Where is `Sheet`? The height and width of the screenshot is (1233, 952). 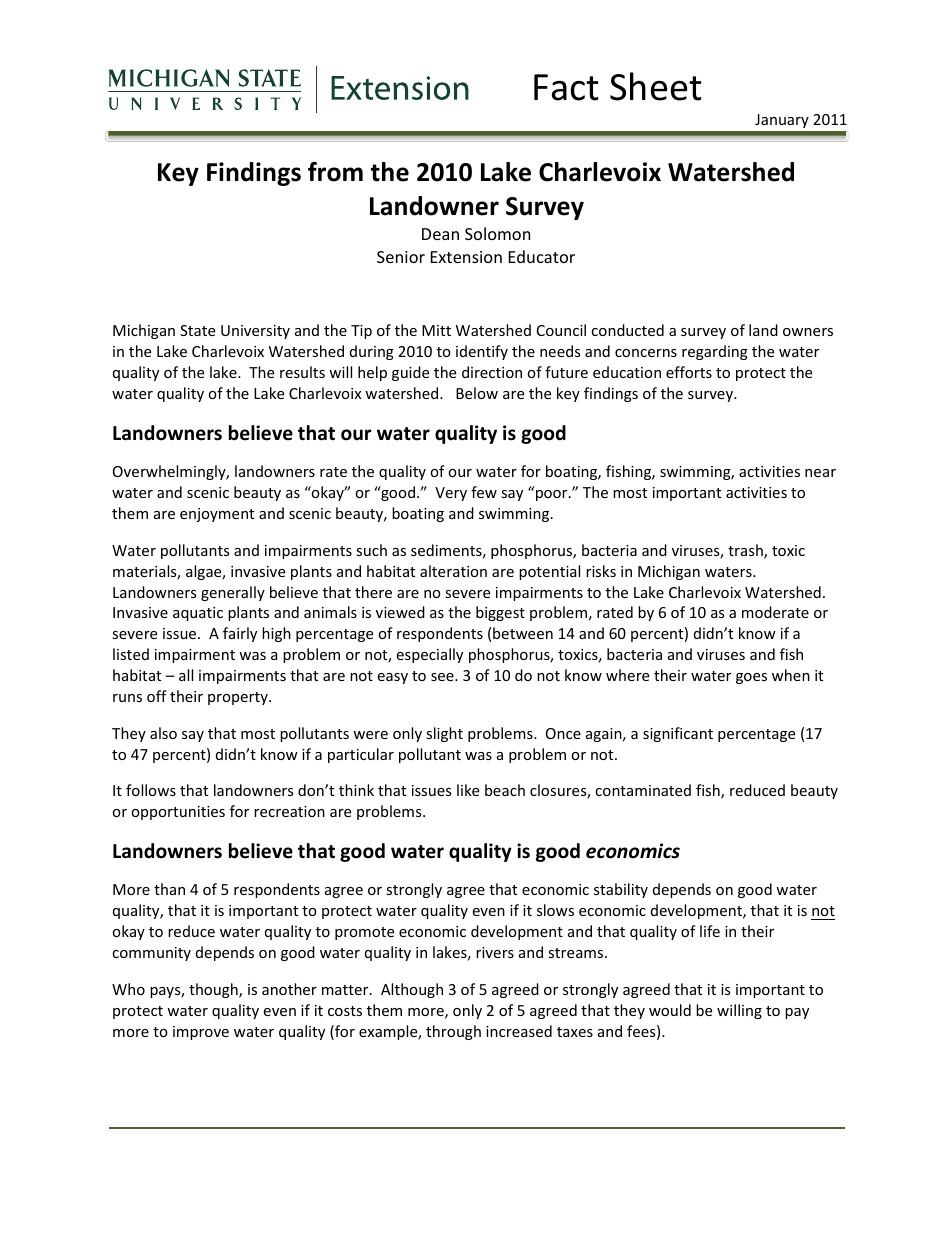
Sheet is located at coordinates (656, 86).
